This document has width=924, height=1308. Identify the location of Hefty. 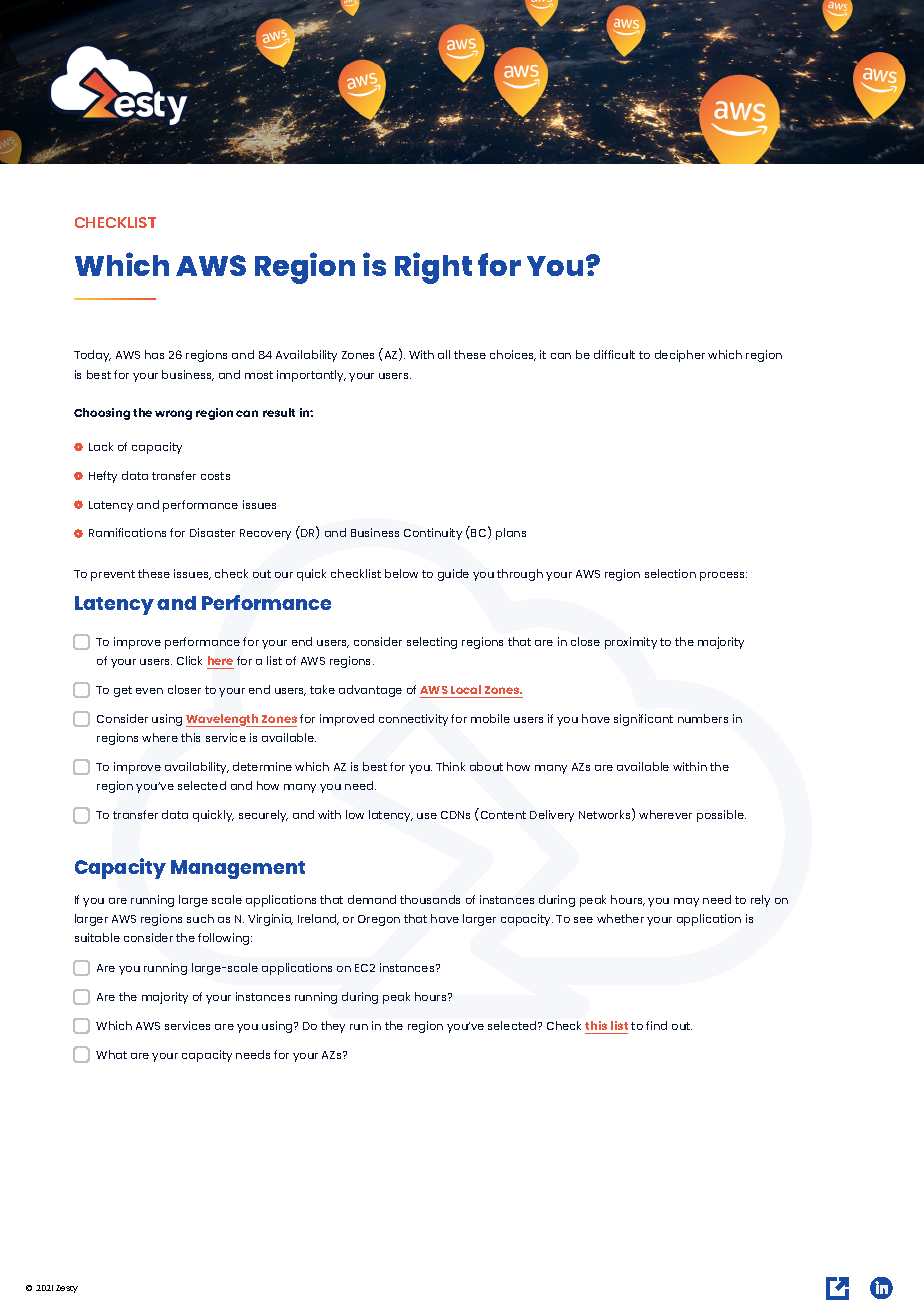
(103, 477).
